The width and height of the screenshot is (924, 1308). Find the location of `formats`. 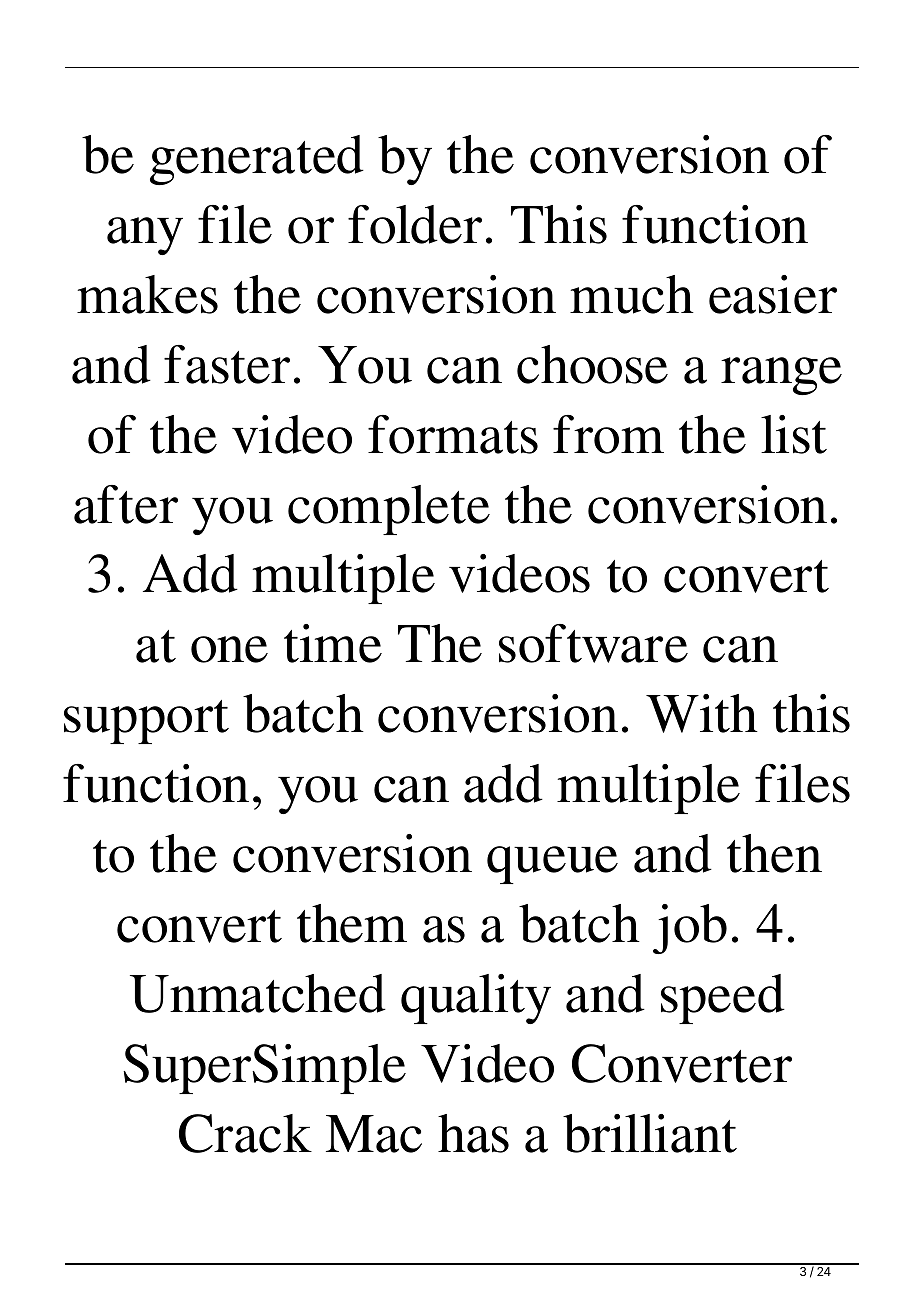

formats is located at coordinates (453, 434).
